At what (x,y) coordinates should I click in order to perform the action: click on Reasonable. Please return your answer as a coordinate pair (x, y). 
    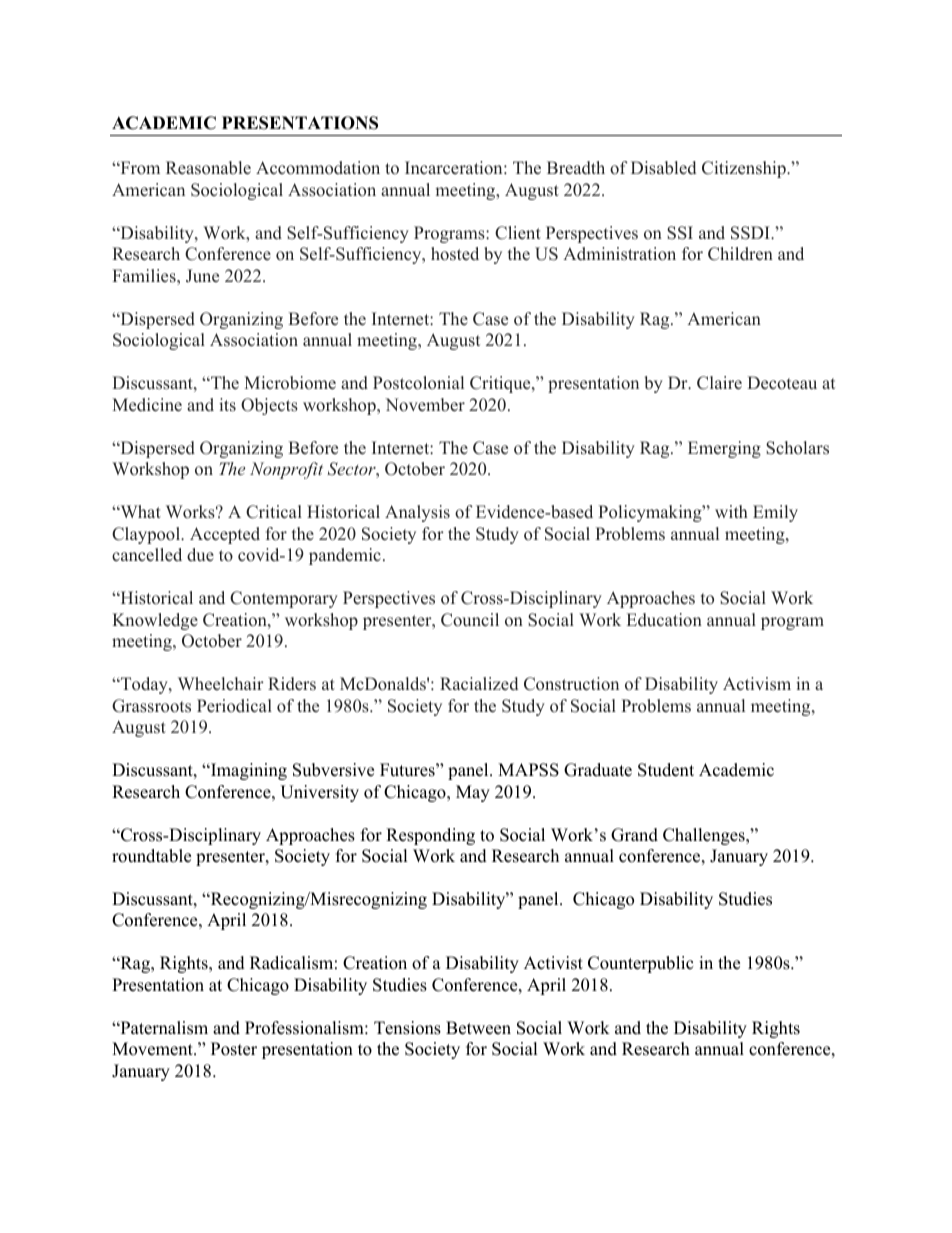
    Looking at the image, I should click on (208, 168).
